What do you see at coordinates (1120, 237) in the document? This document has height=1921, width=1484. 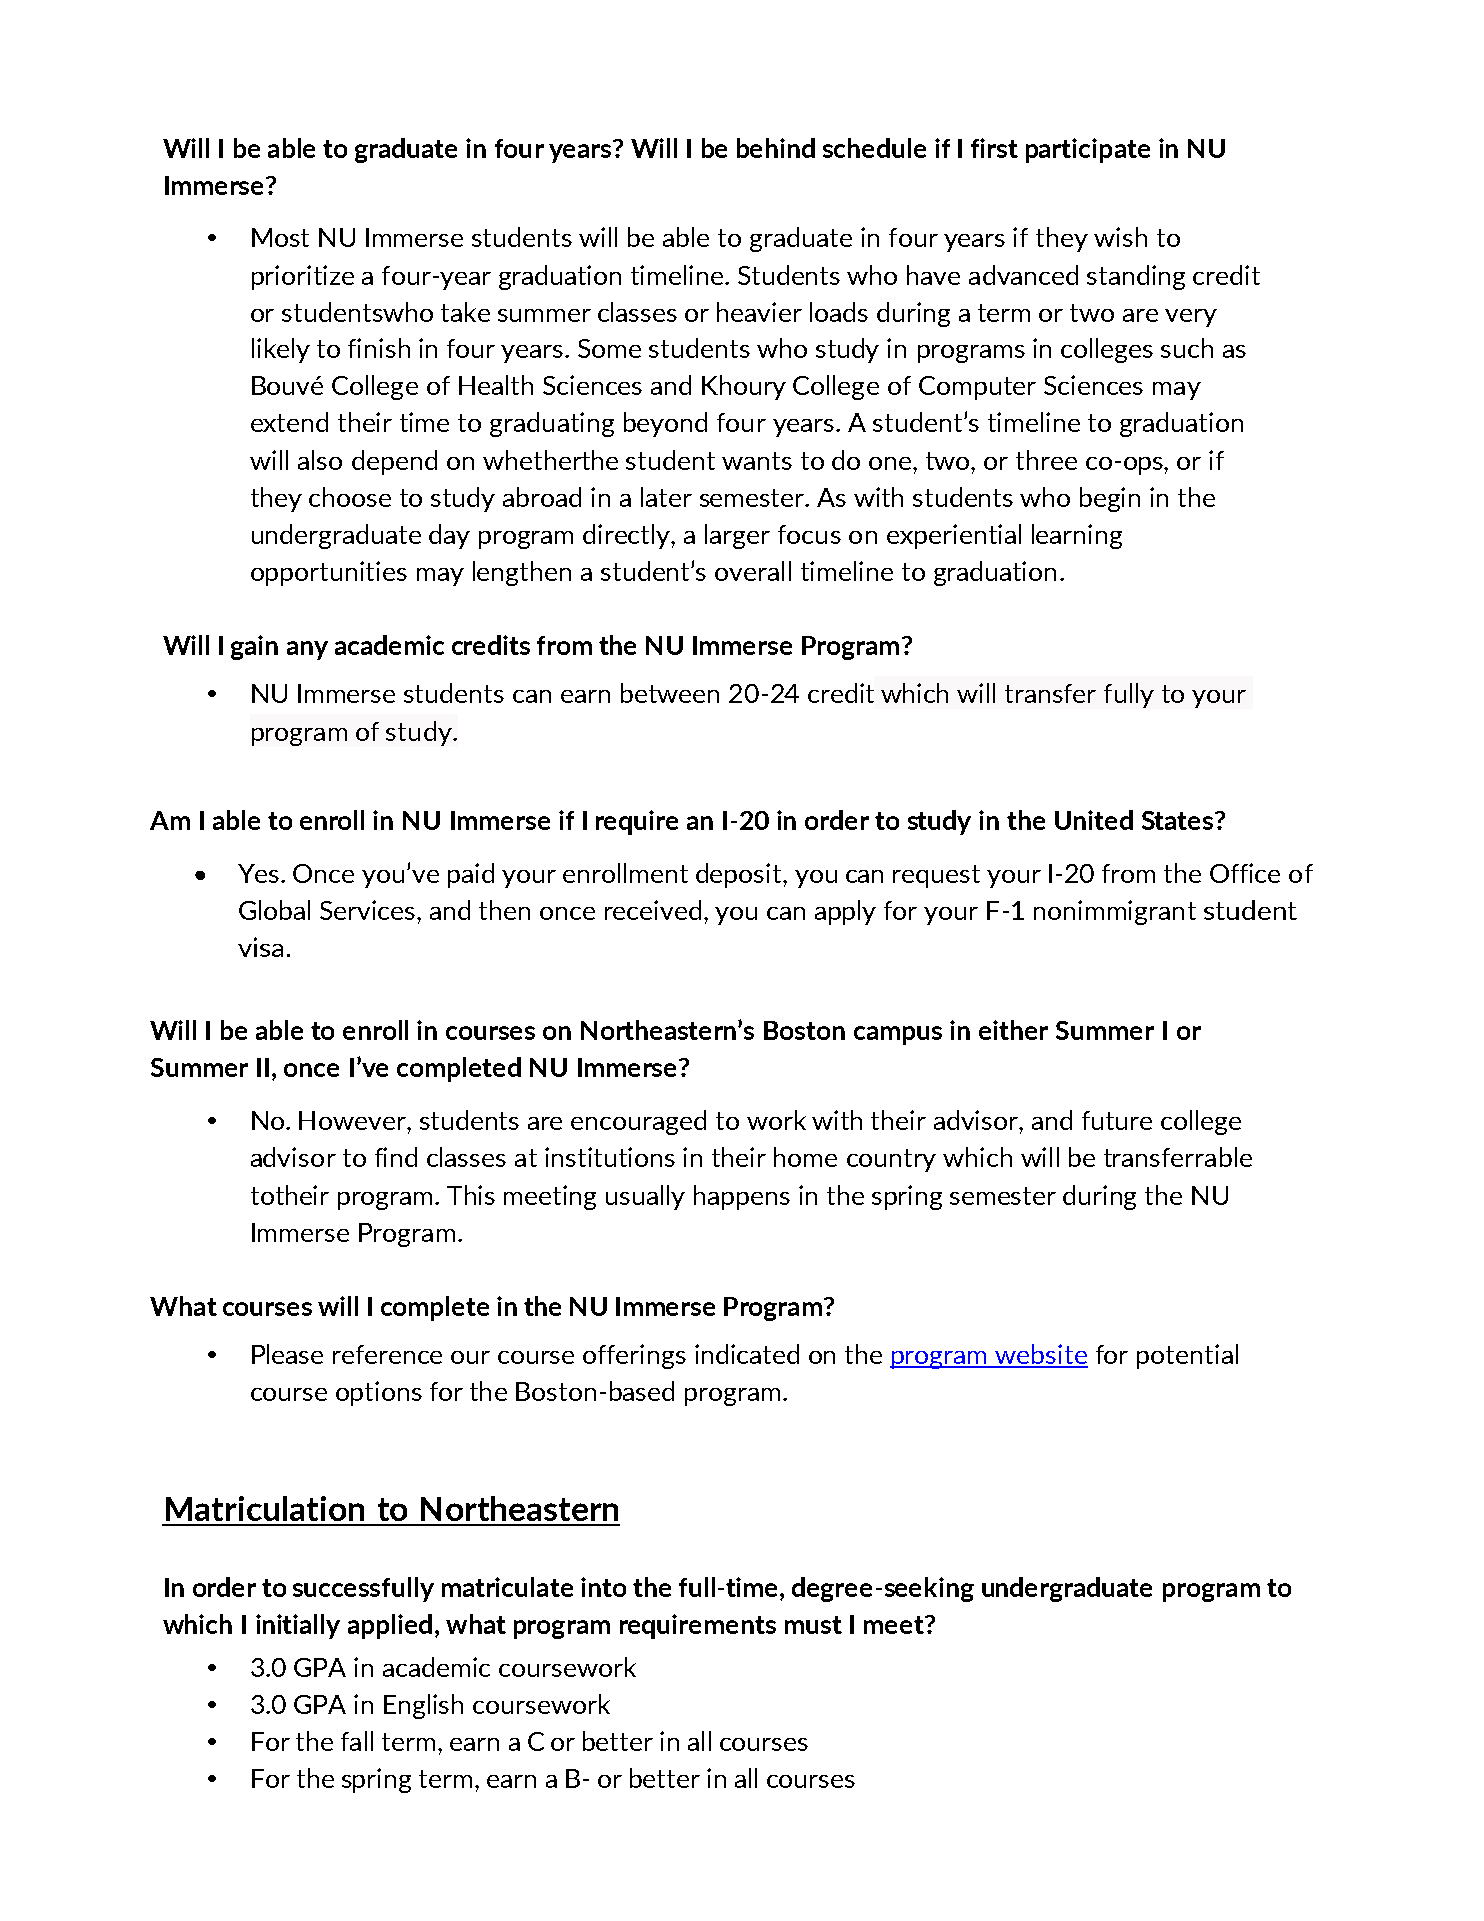 I see `wish` at bounding box center [1120, 237].
